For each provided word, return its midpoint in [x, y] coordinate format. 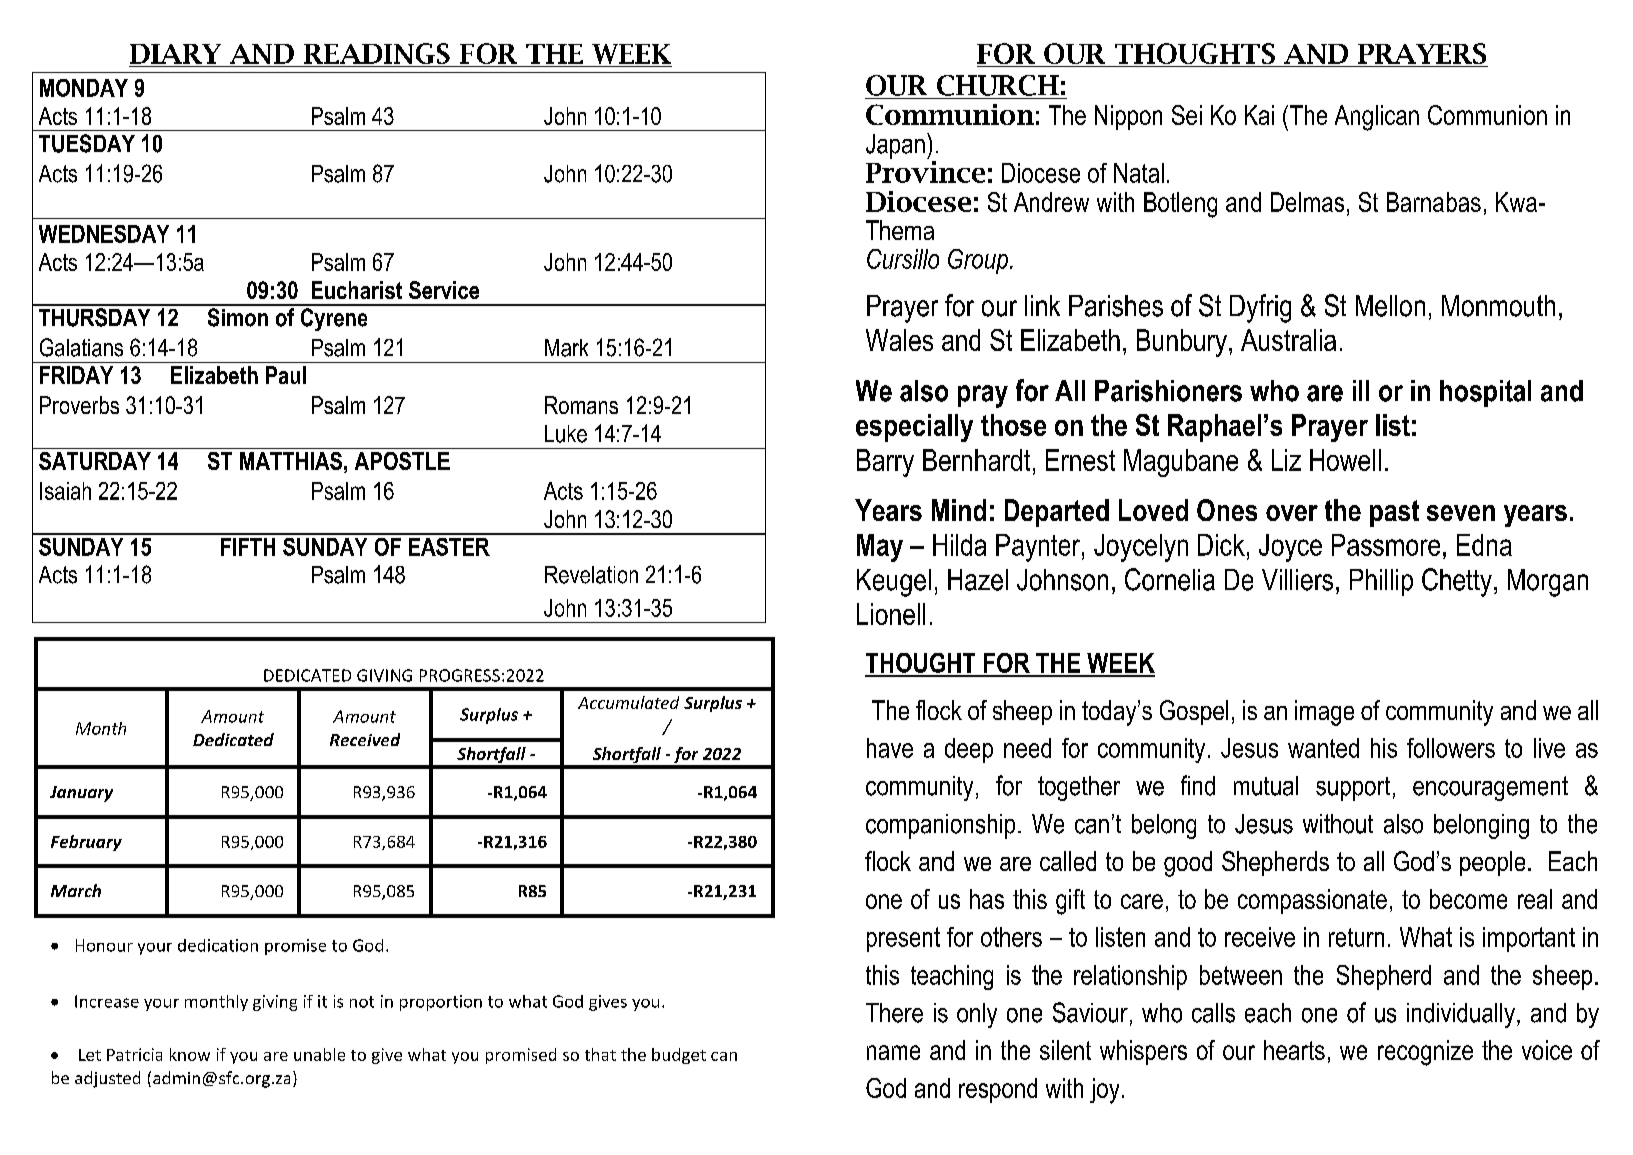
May [880, 548]
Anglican [1377, 118]
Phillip [1381, 582]
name [893, 1052]
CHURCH [998, 85]
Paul [286, 375]
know [190, 1054]
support [1353, 789]
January [81, 794]
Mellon [1390, 306]
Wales [899, 340]
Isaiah [65, 491]
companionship [940, 826]
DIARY [175, 54]
